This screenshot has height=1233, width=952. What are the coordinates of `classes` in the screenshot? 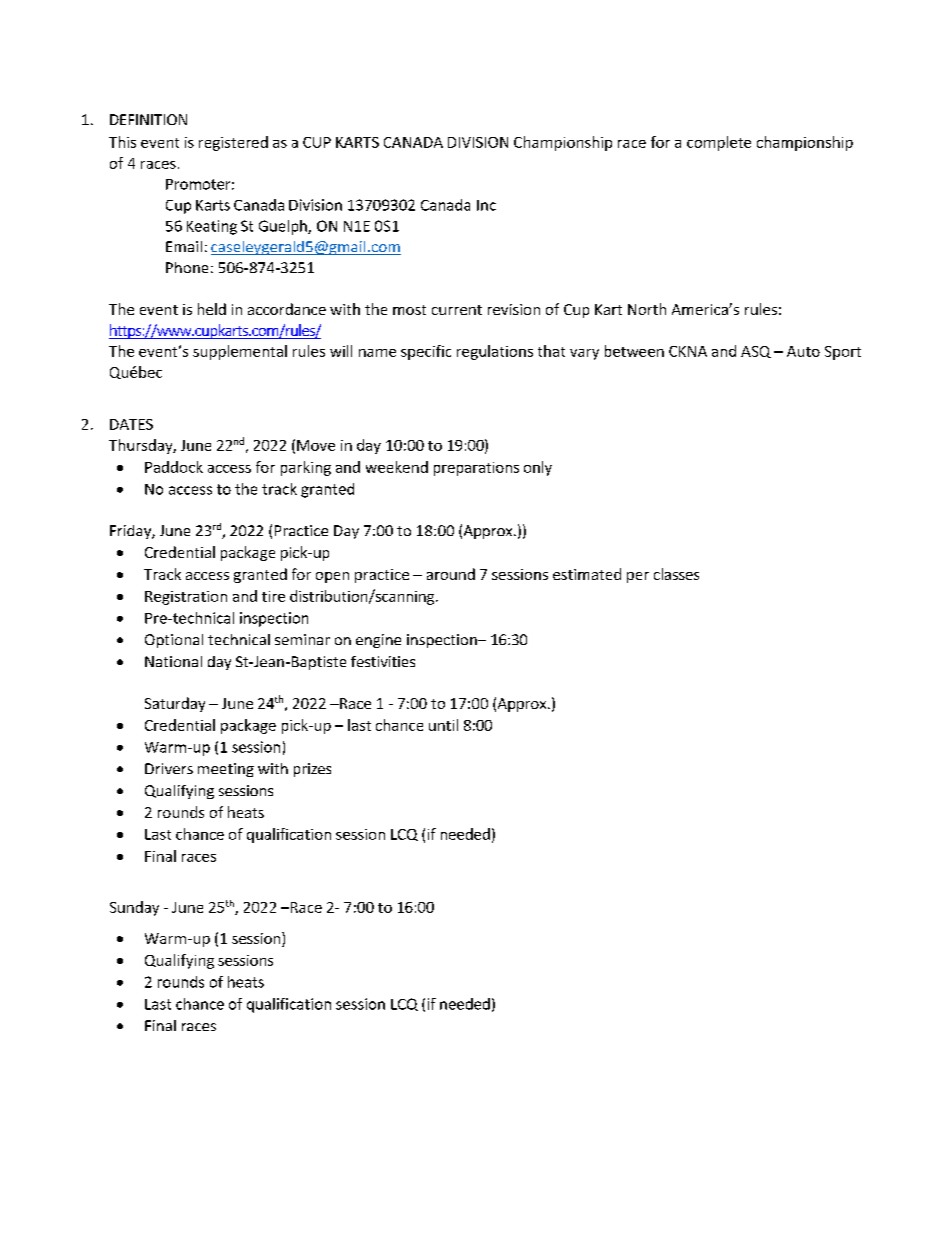 It's located at (676, 574).
